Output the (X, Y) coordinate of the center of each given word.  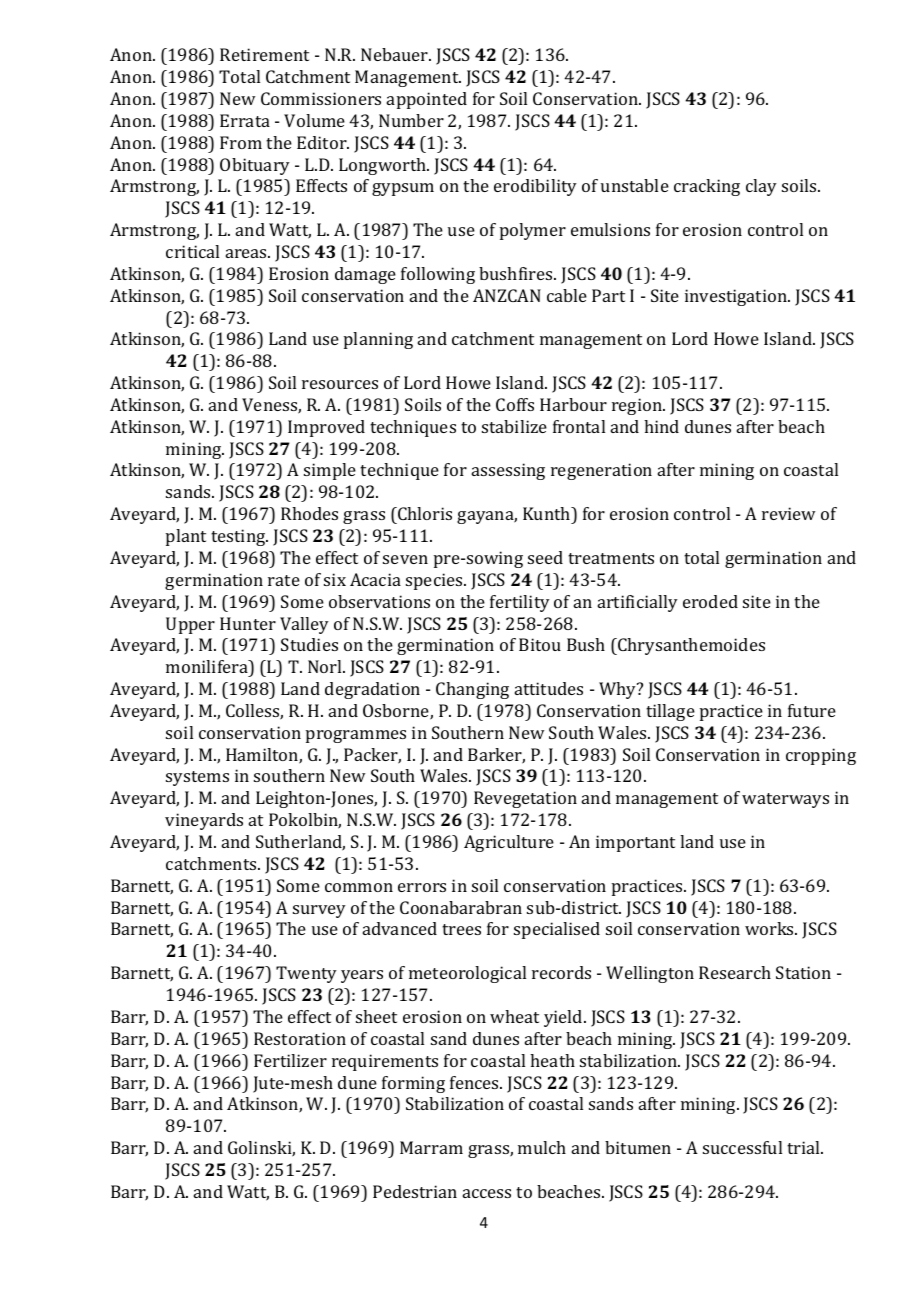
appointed (427, 100)
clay (761, 187)
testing (239, 537)
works (770, 928)
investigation (737, 297)
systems (197, 778)
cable (567, 295)
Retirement (264, 54)
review (788, 513)
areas (247, 253)
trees (461, 929)
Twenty (306, 974)
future (812, 710)
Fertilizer (290, 1060)
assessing (508, 471)
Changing (472, 690)
